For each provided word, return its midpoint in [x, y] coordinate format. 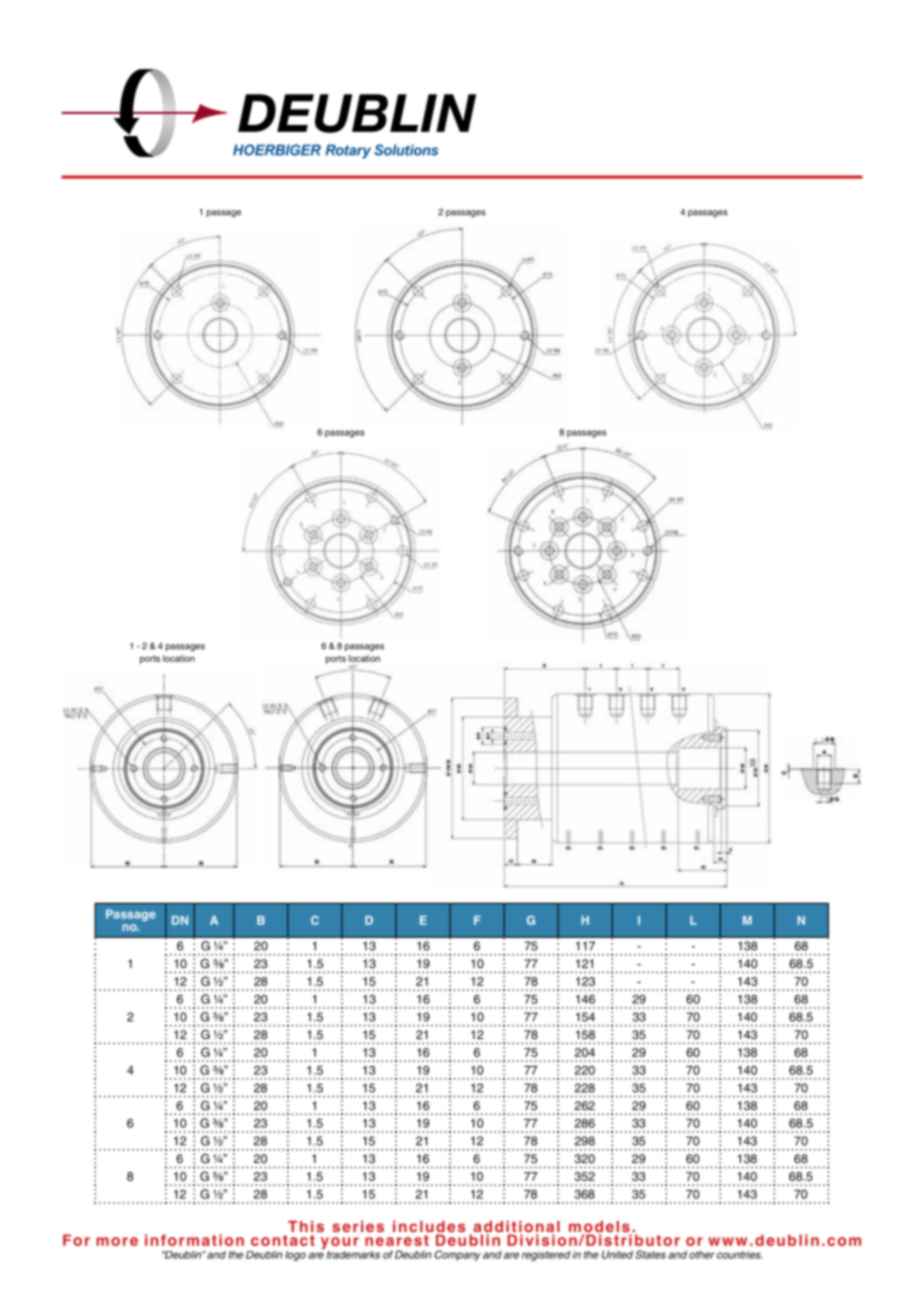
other [702, 1254]
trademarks [353, 1255]
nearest [397, 1240]
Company [458, 1255]
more [117, 1241]
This [306, 1226]
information [194, 1240]
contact [283, 1240]
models [600, 1228]
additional [515, 1228]
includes [429, 1228]
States [650, 1254]
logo [295, 1256]
